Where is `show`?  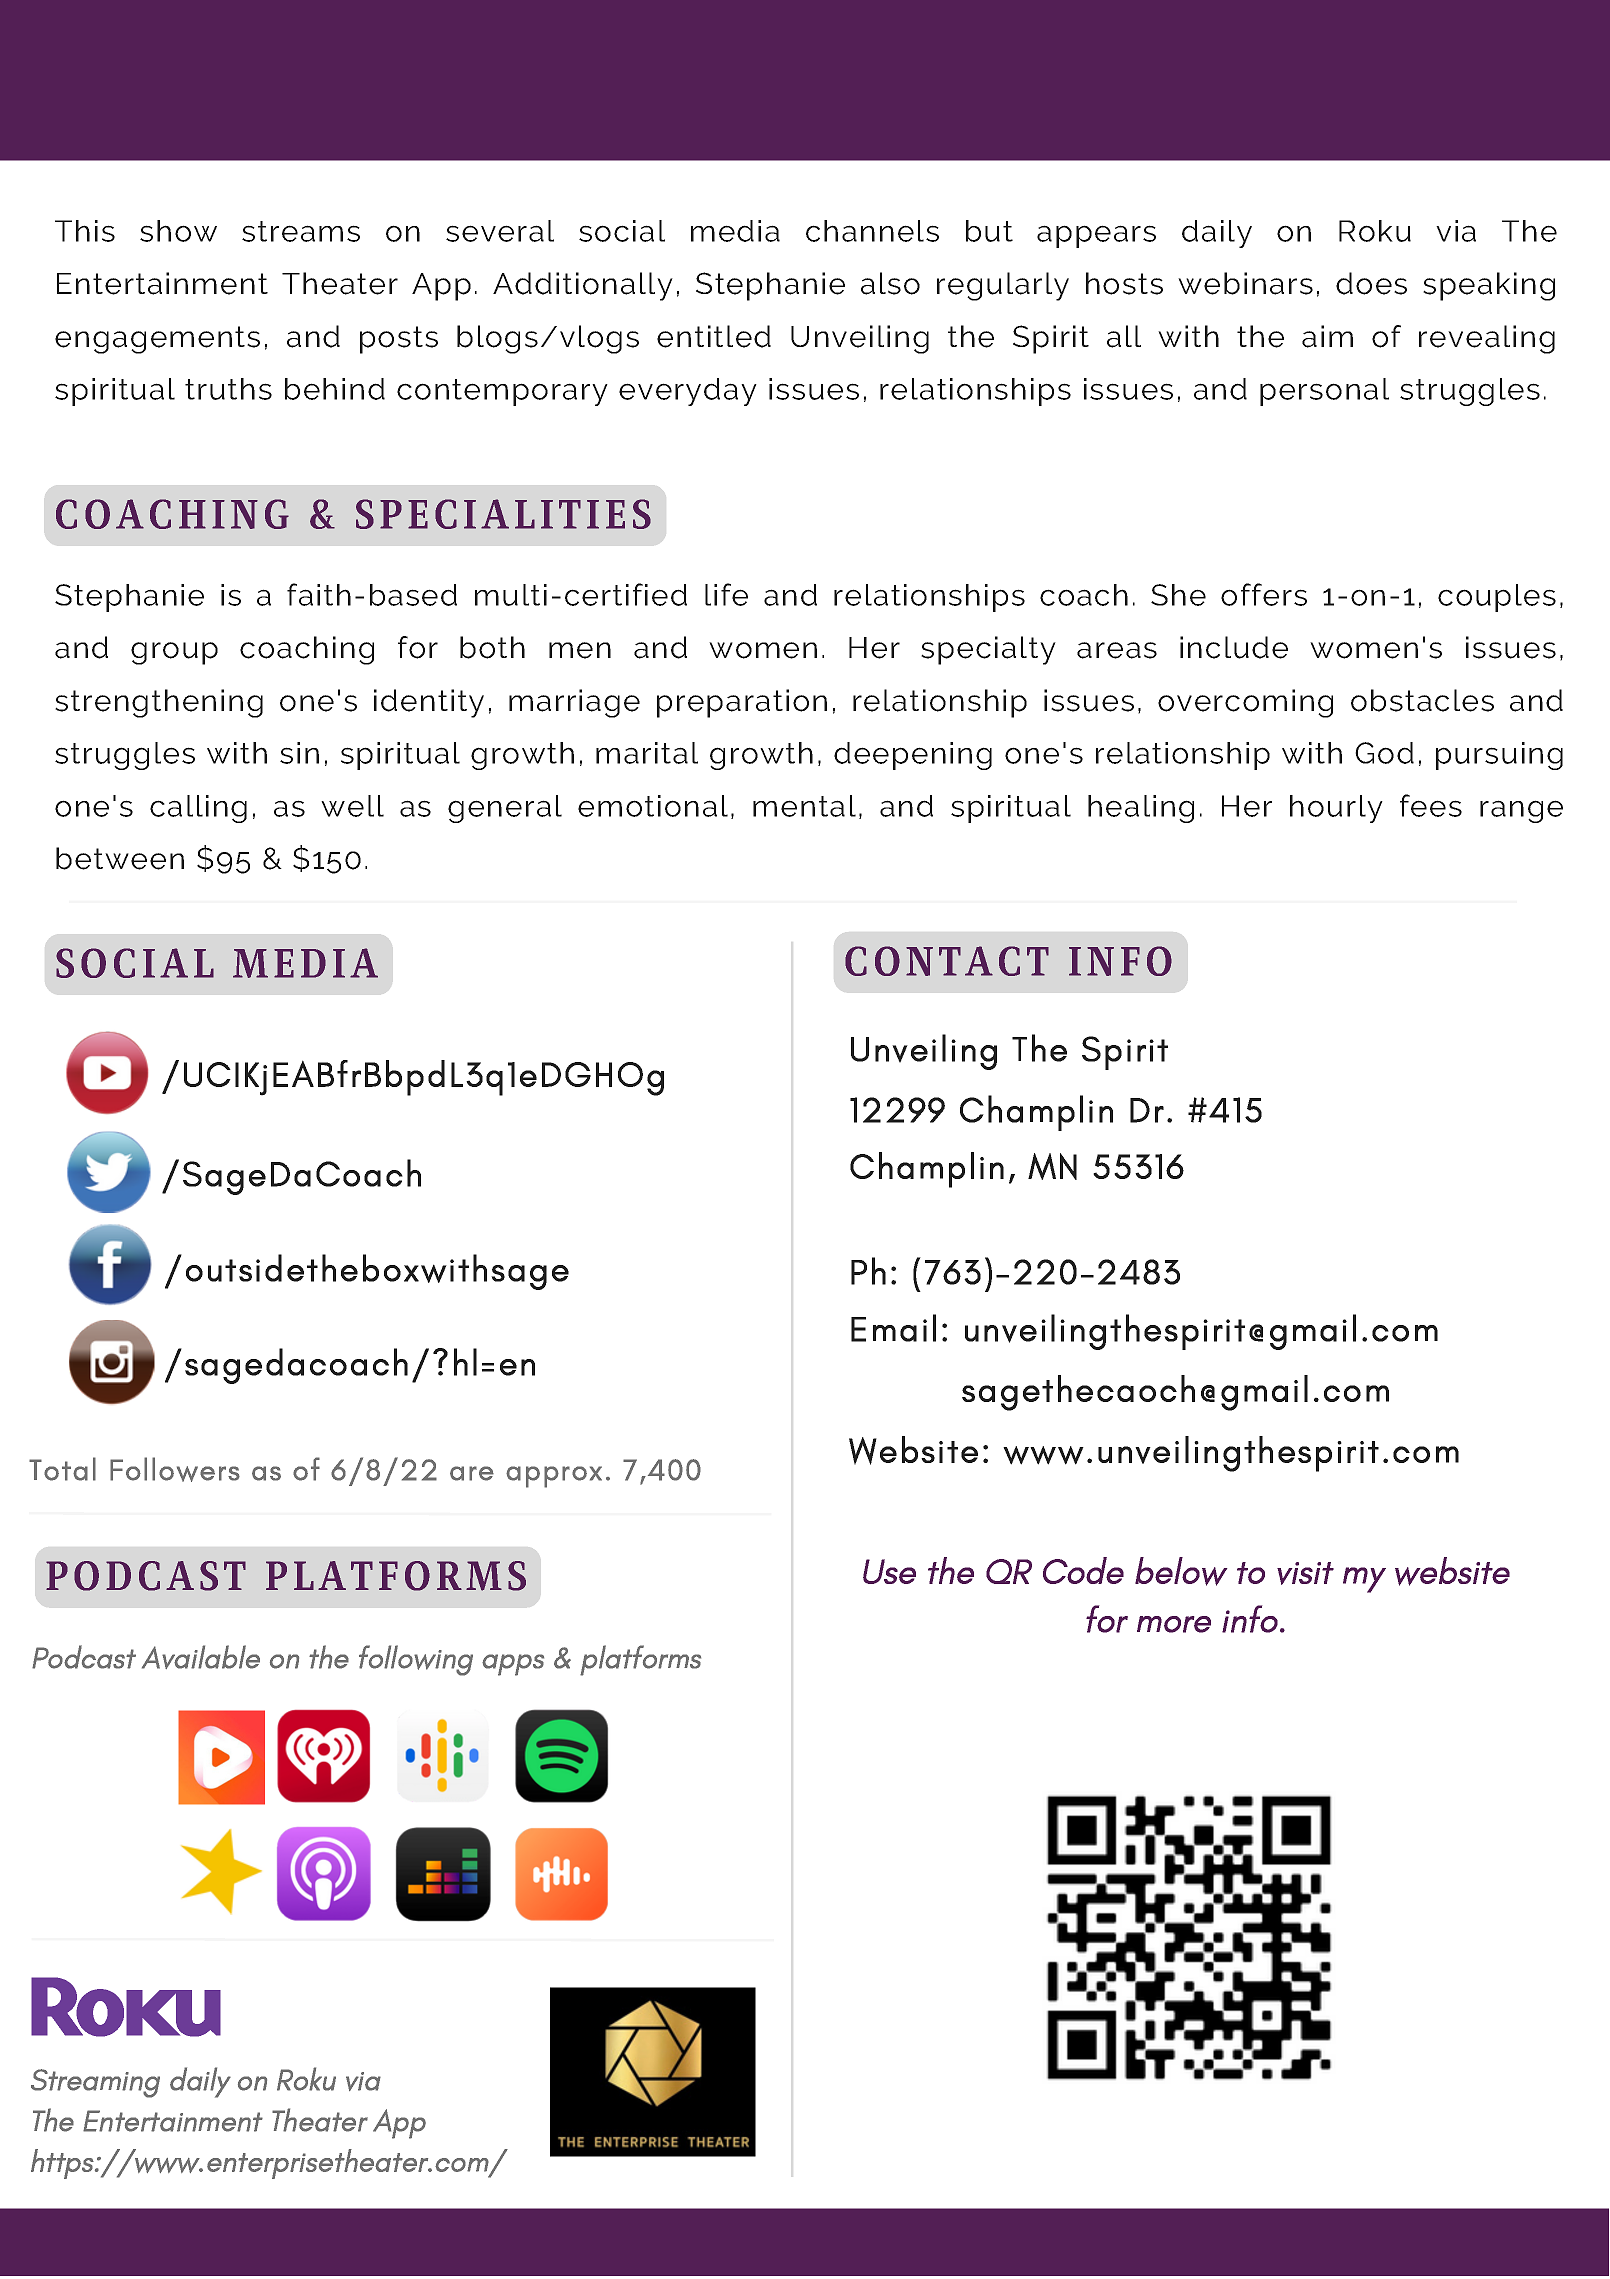 show is located at coordinates (178, 231).
